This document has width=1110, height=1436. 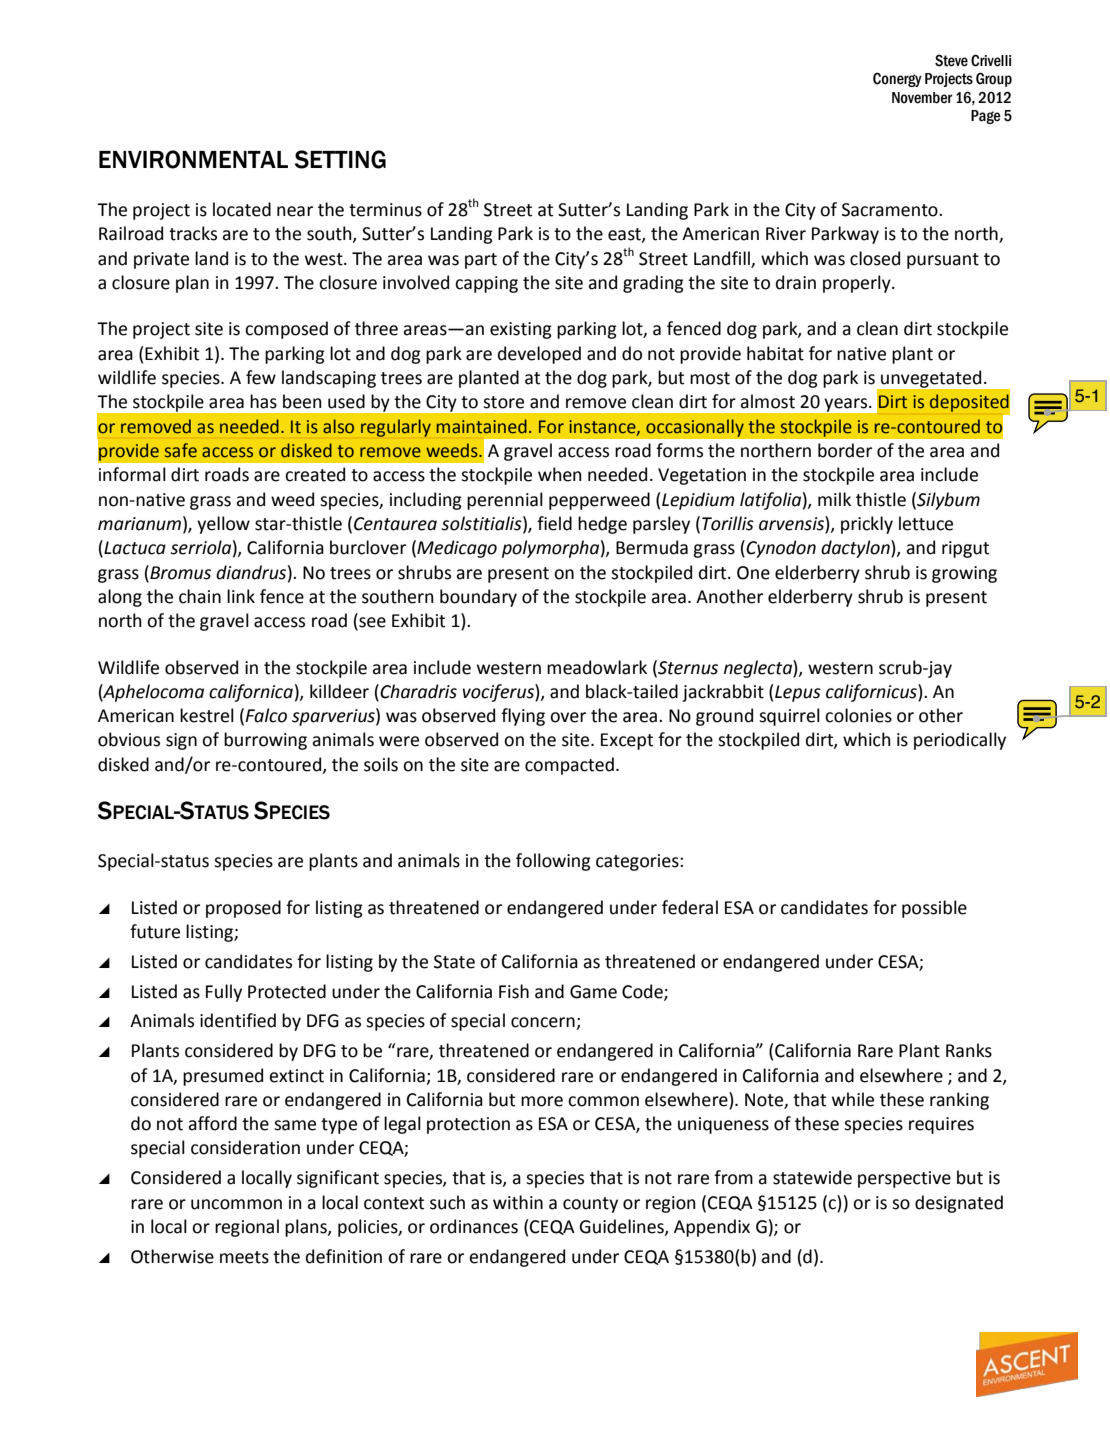 What do you see at coordinates (922, 98) in the document?
I see `November` at bounding box center [922, 98].
